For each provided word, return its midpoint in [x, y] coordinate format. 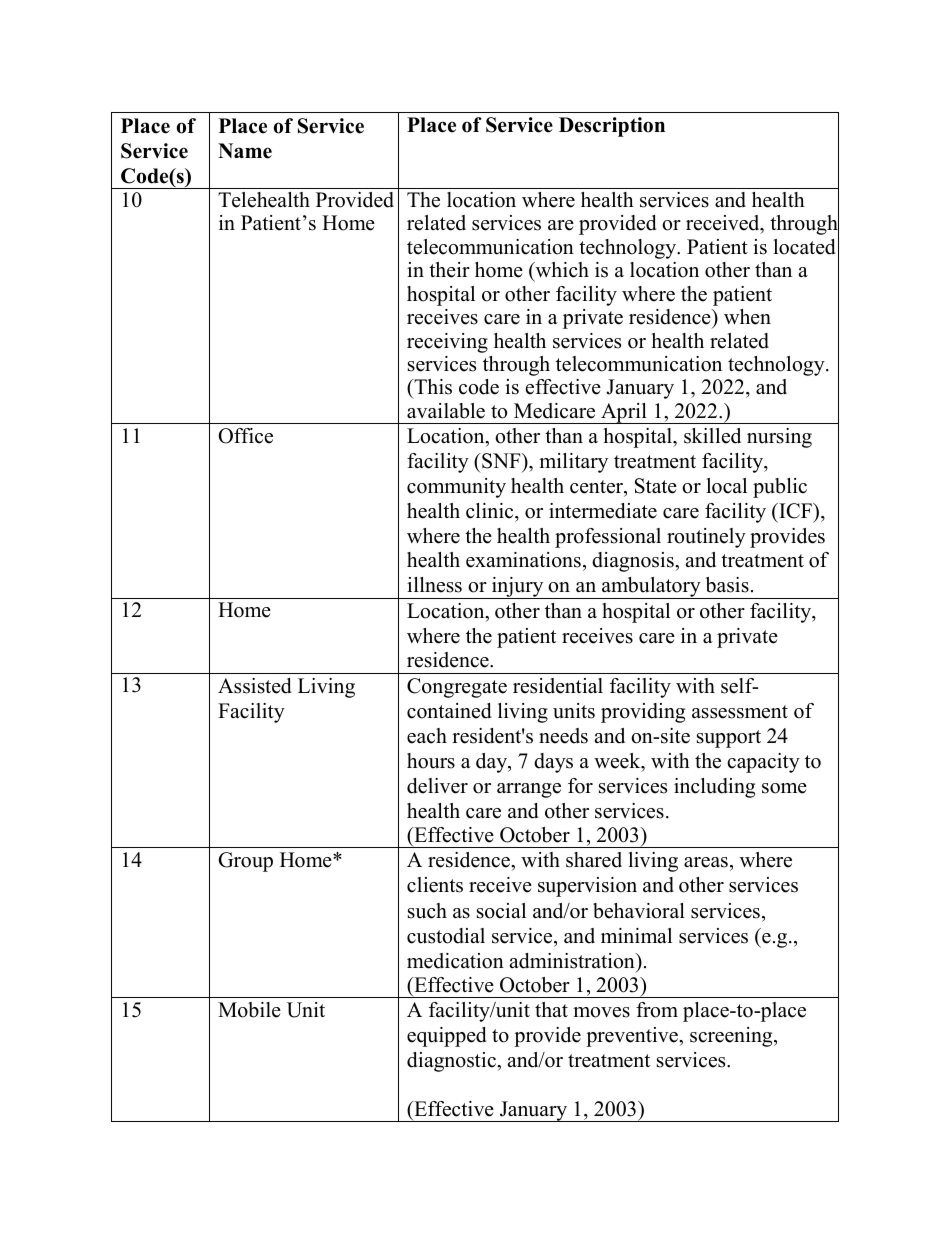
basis [727, 585]
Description [612, 127]
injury [517, 588]
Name [245, 151]
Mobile [249, 1010]
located [804, 247]
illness [434, 585]
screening [732, 1037]
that [551, 1009]
